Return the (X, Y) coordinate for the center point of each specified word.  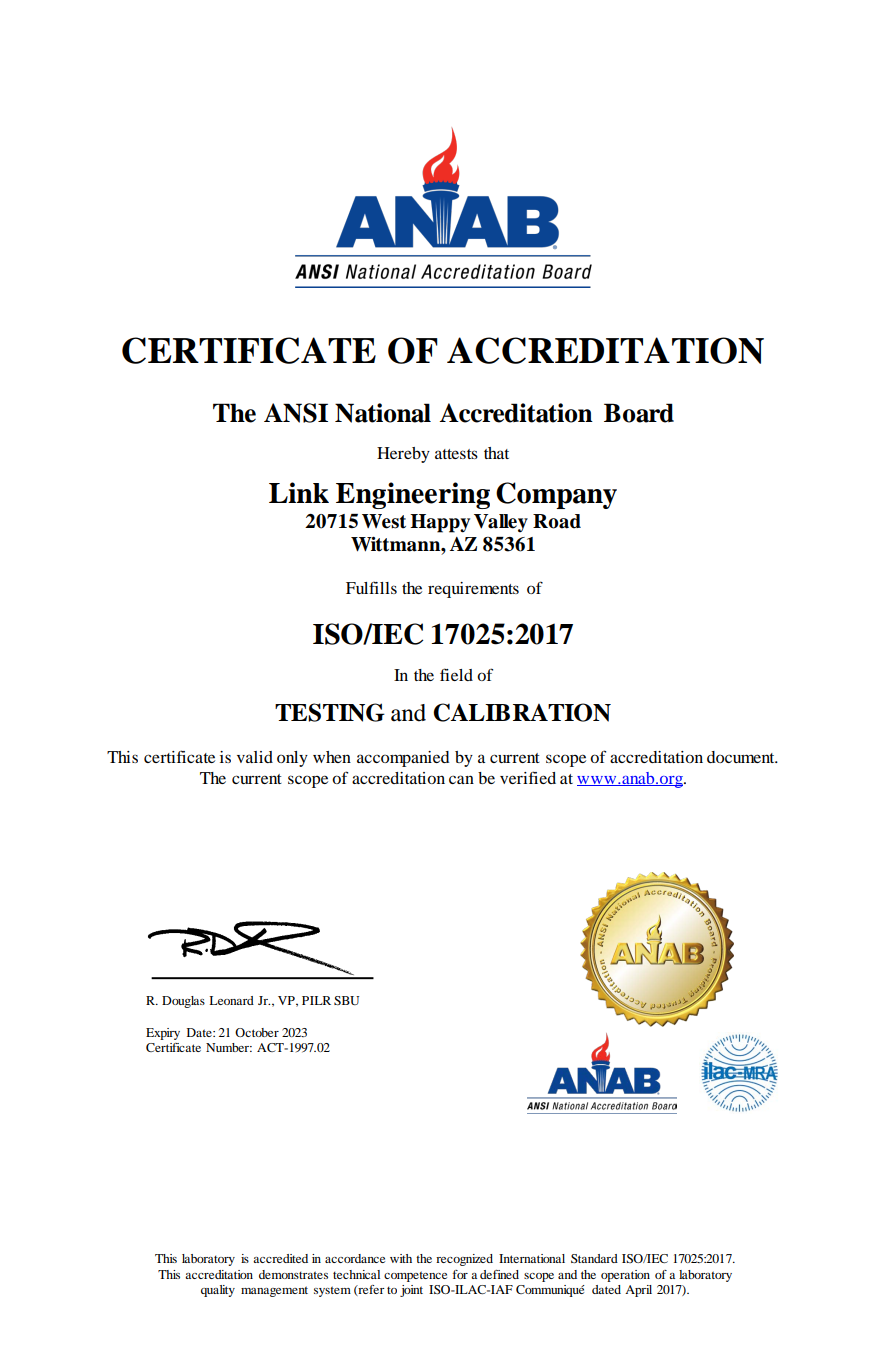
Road (557, 521)
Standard (594, 1258)
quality (218, 1291)
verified (528, 777)
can (461, 779)
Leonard (231, 1000)
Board (639, 413)
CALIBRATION (522, 712)
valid (255, 757)
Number (229, 1047)
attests (456, 454)
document (742, 757)
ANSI (296, 413)
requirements (473, 590)
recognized (464, 1260)
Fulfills (371, 587)
